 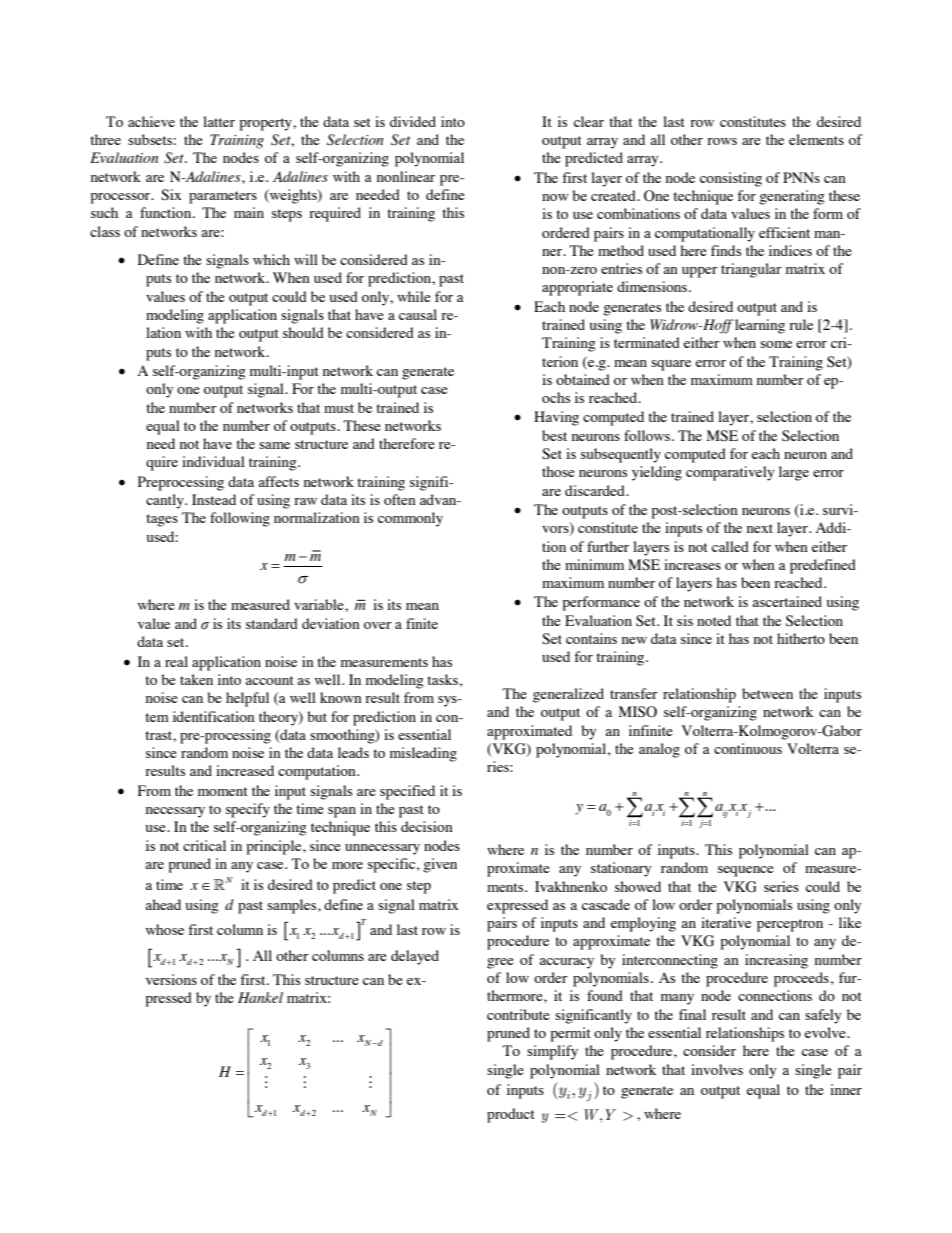 What do you see at coordinates (722, 141) in the image?
I see `rows` at bounding box center [722, 141].
